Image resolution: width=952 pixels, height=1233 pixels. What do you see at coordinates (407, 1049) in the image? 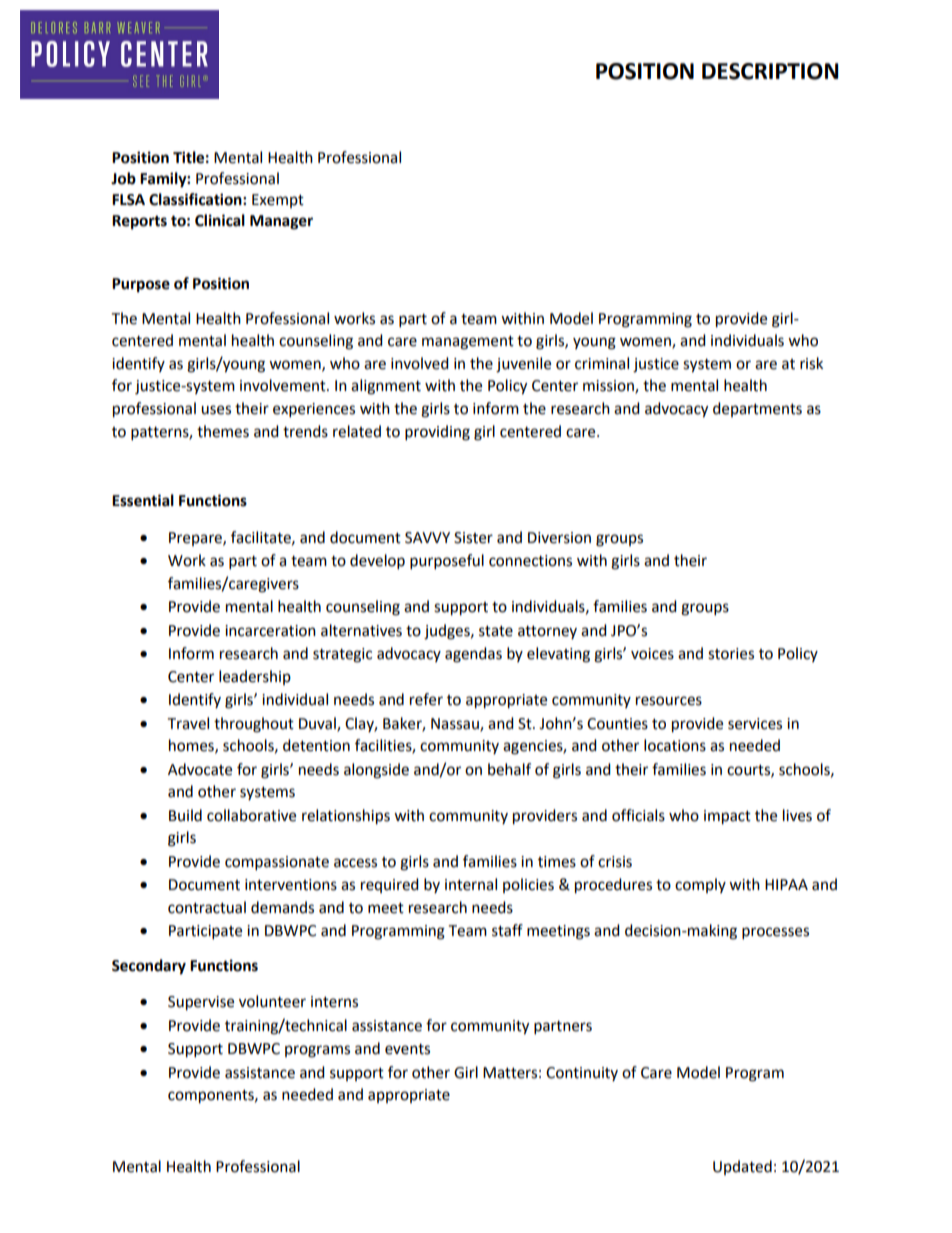
I see `events` at bounding box center [407, 1049].
